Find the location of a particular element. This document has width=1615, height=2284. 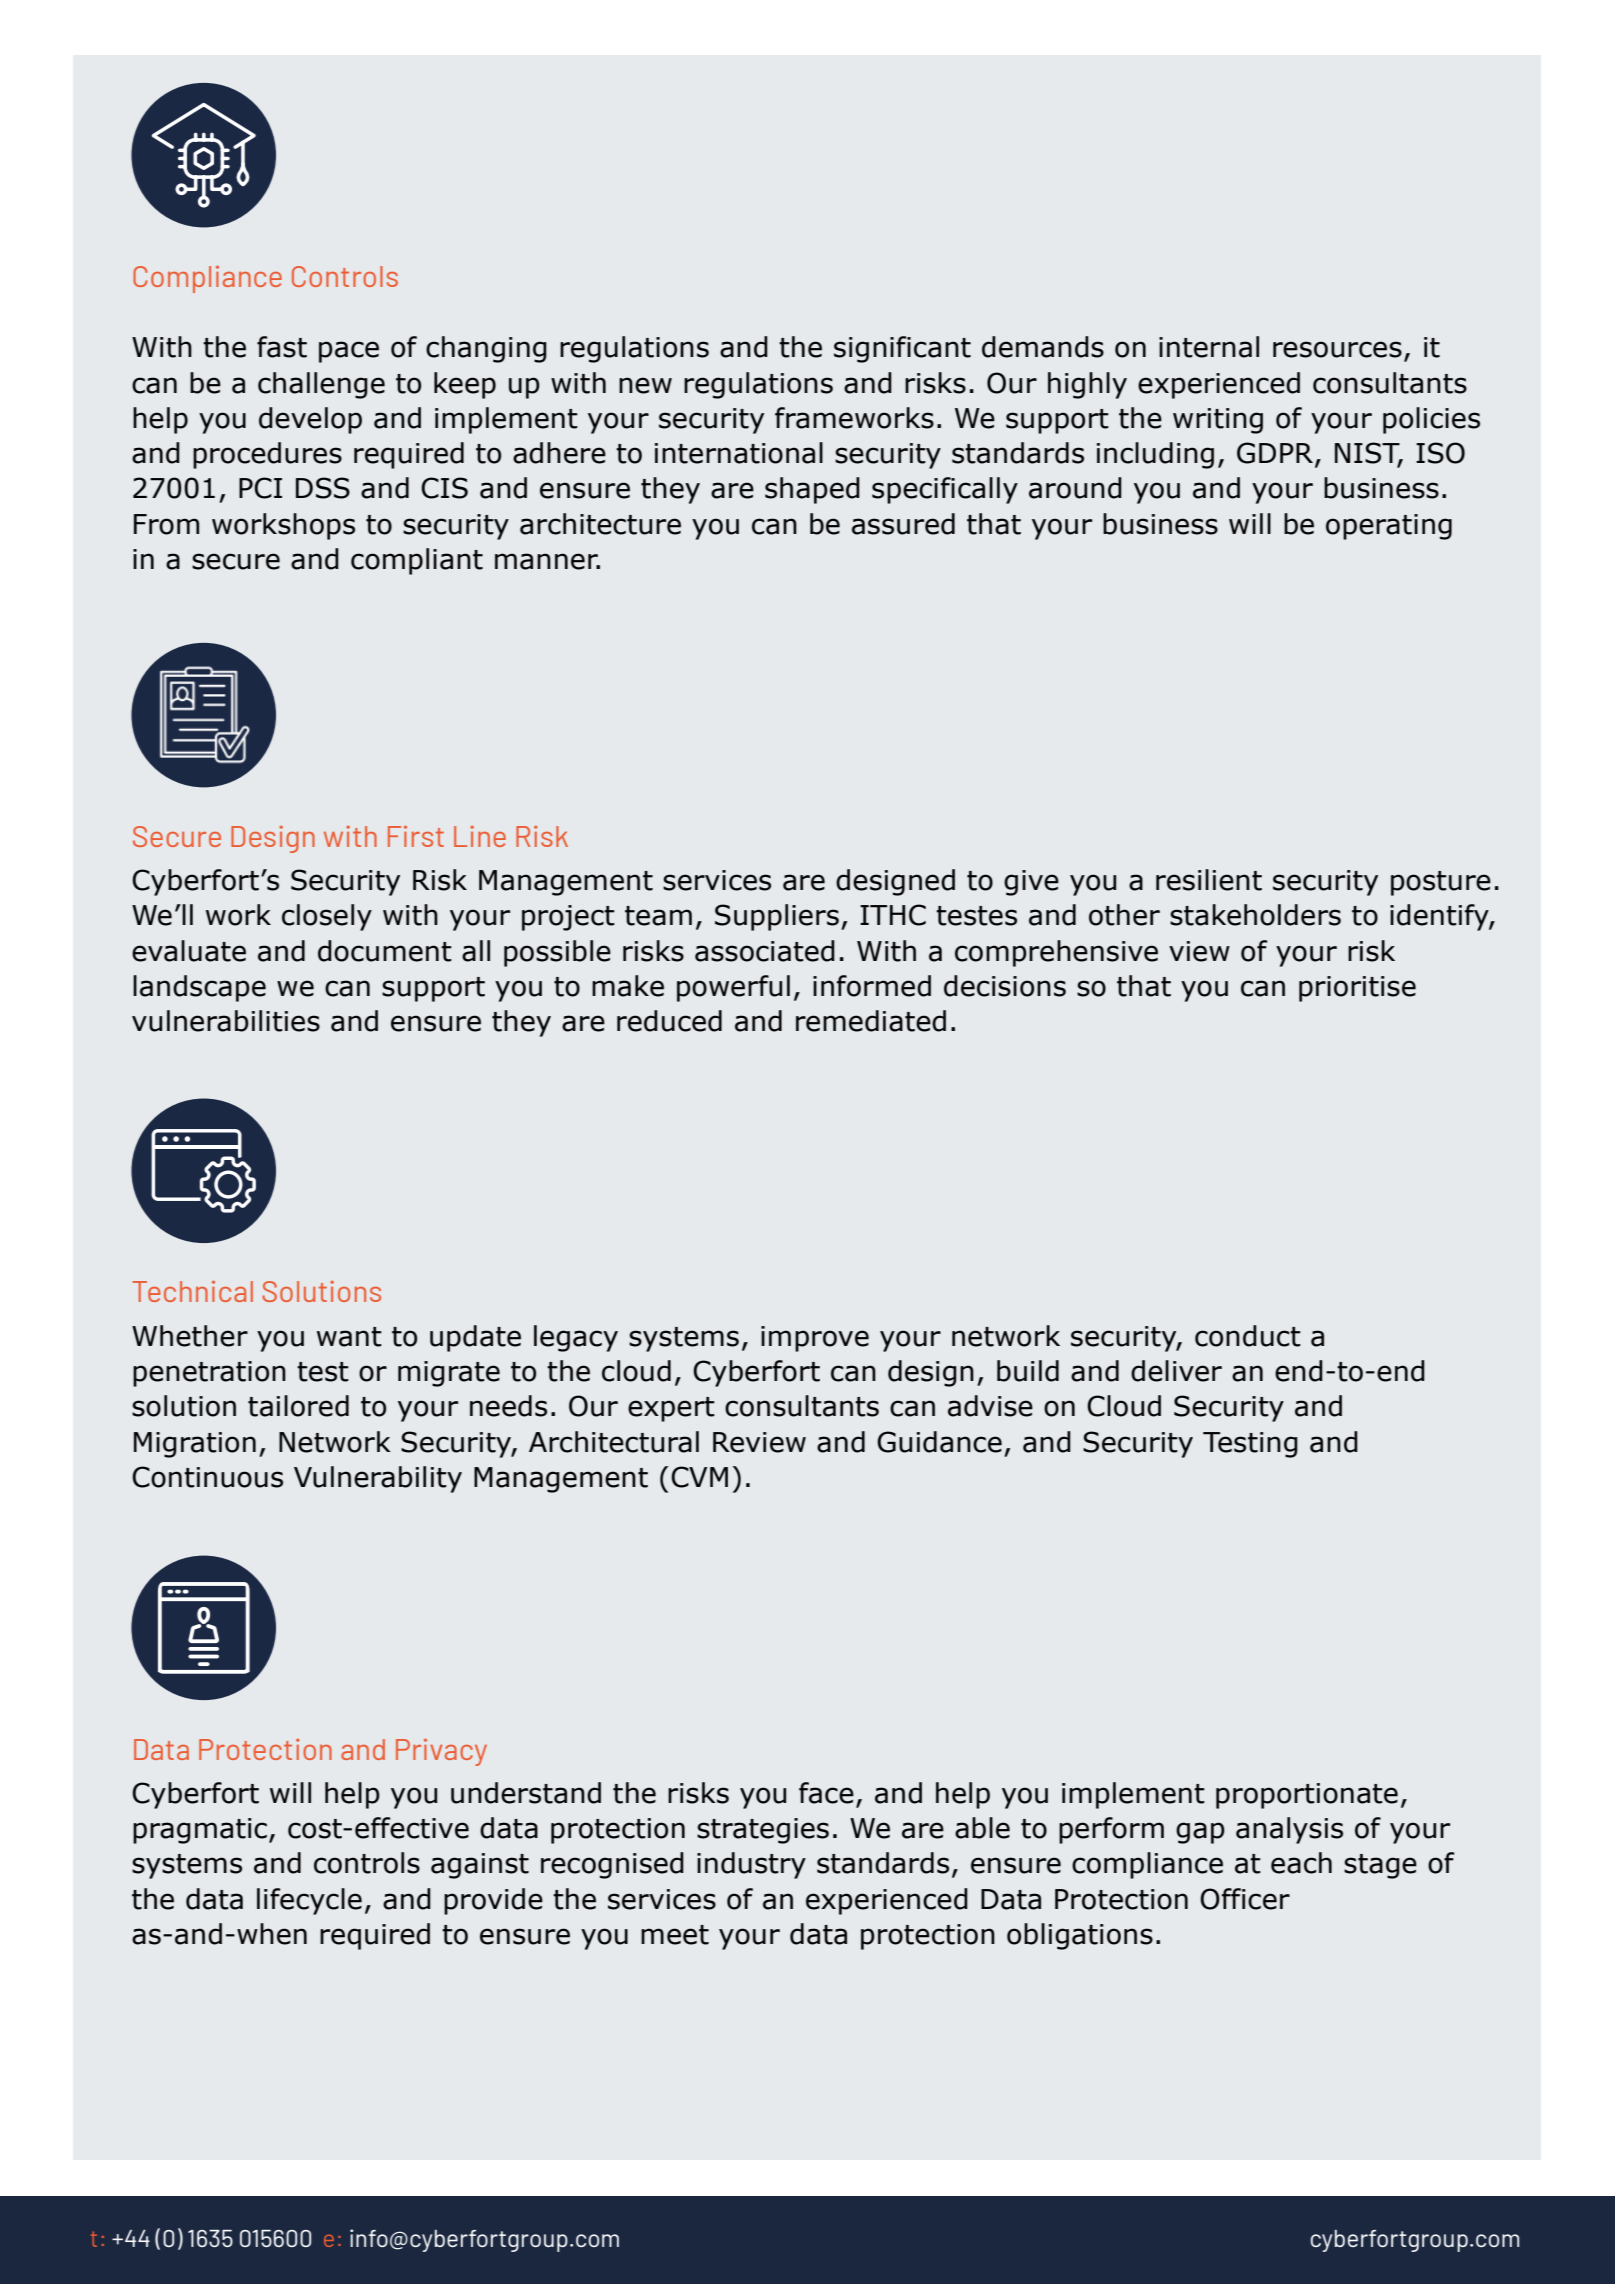

Guidance is located at coordinates (939, 1442).
